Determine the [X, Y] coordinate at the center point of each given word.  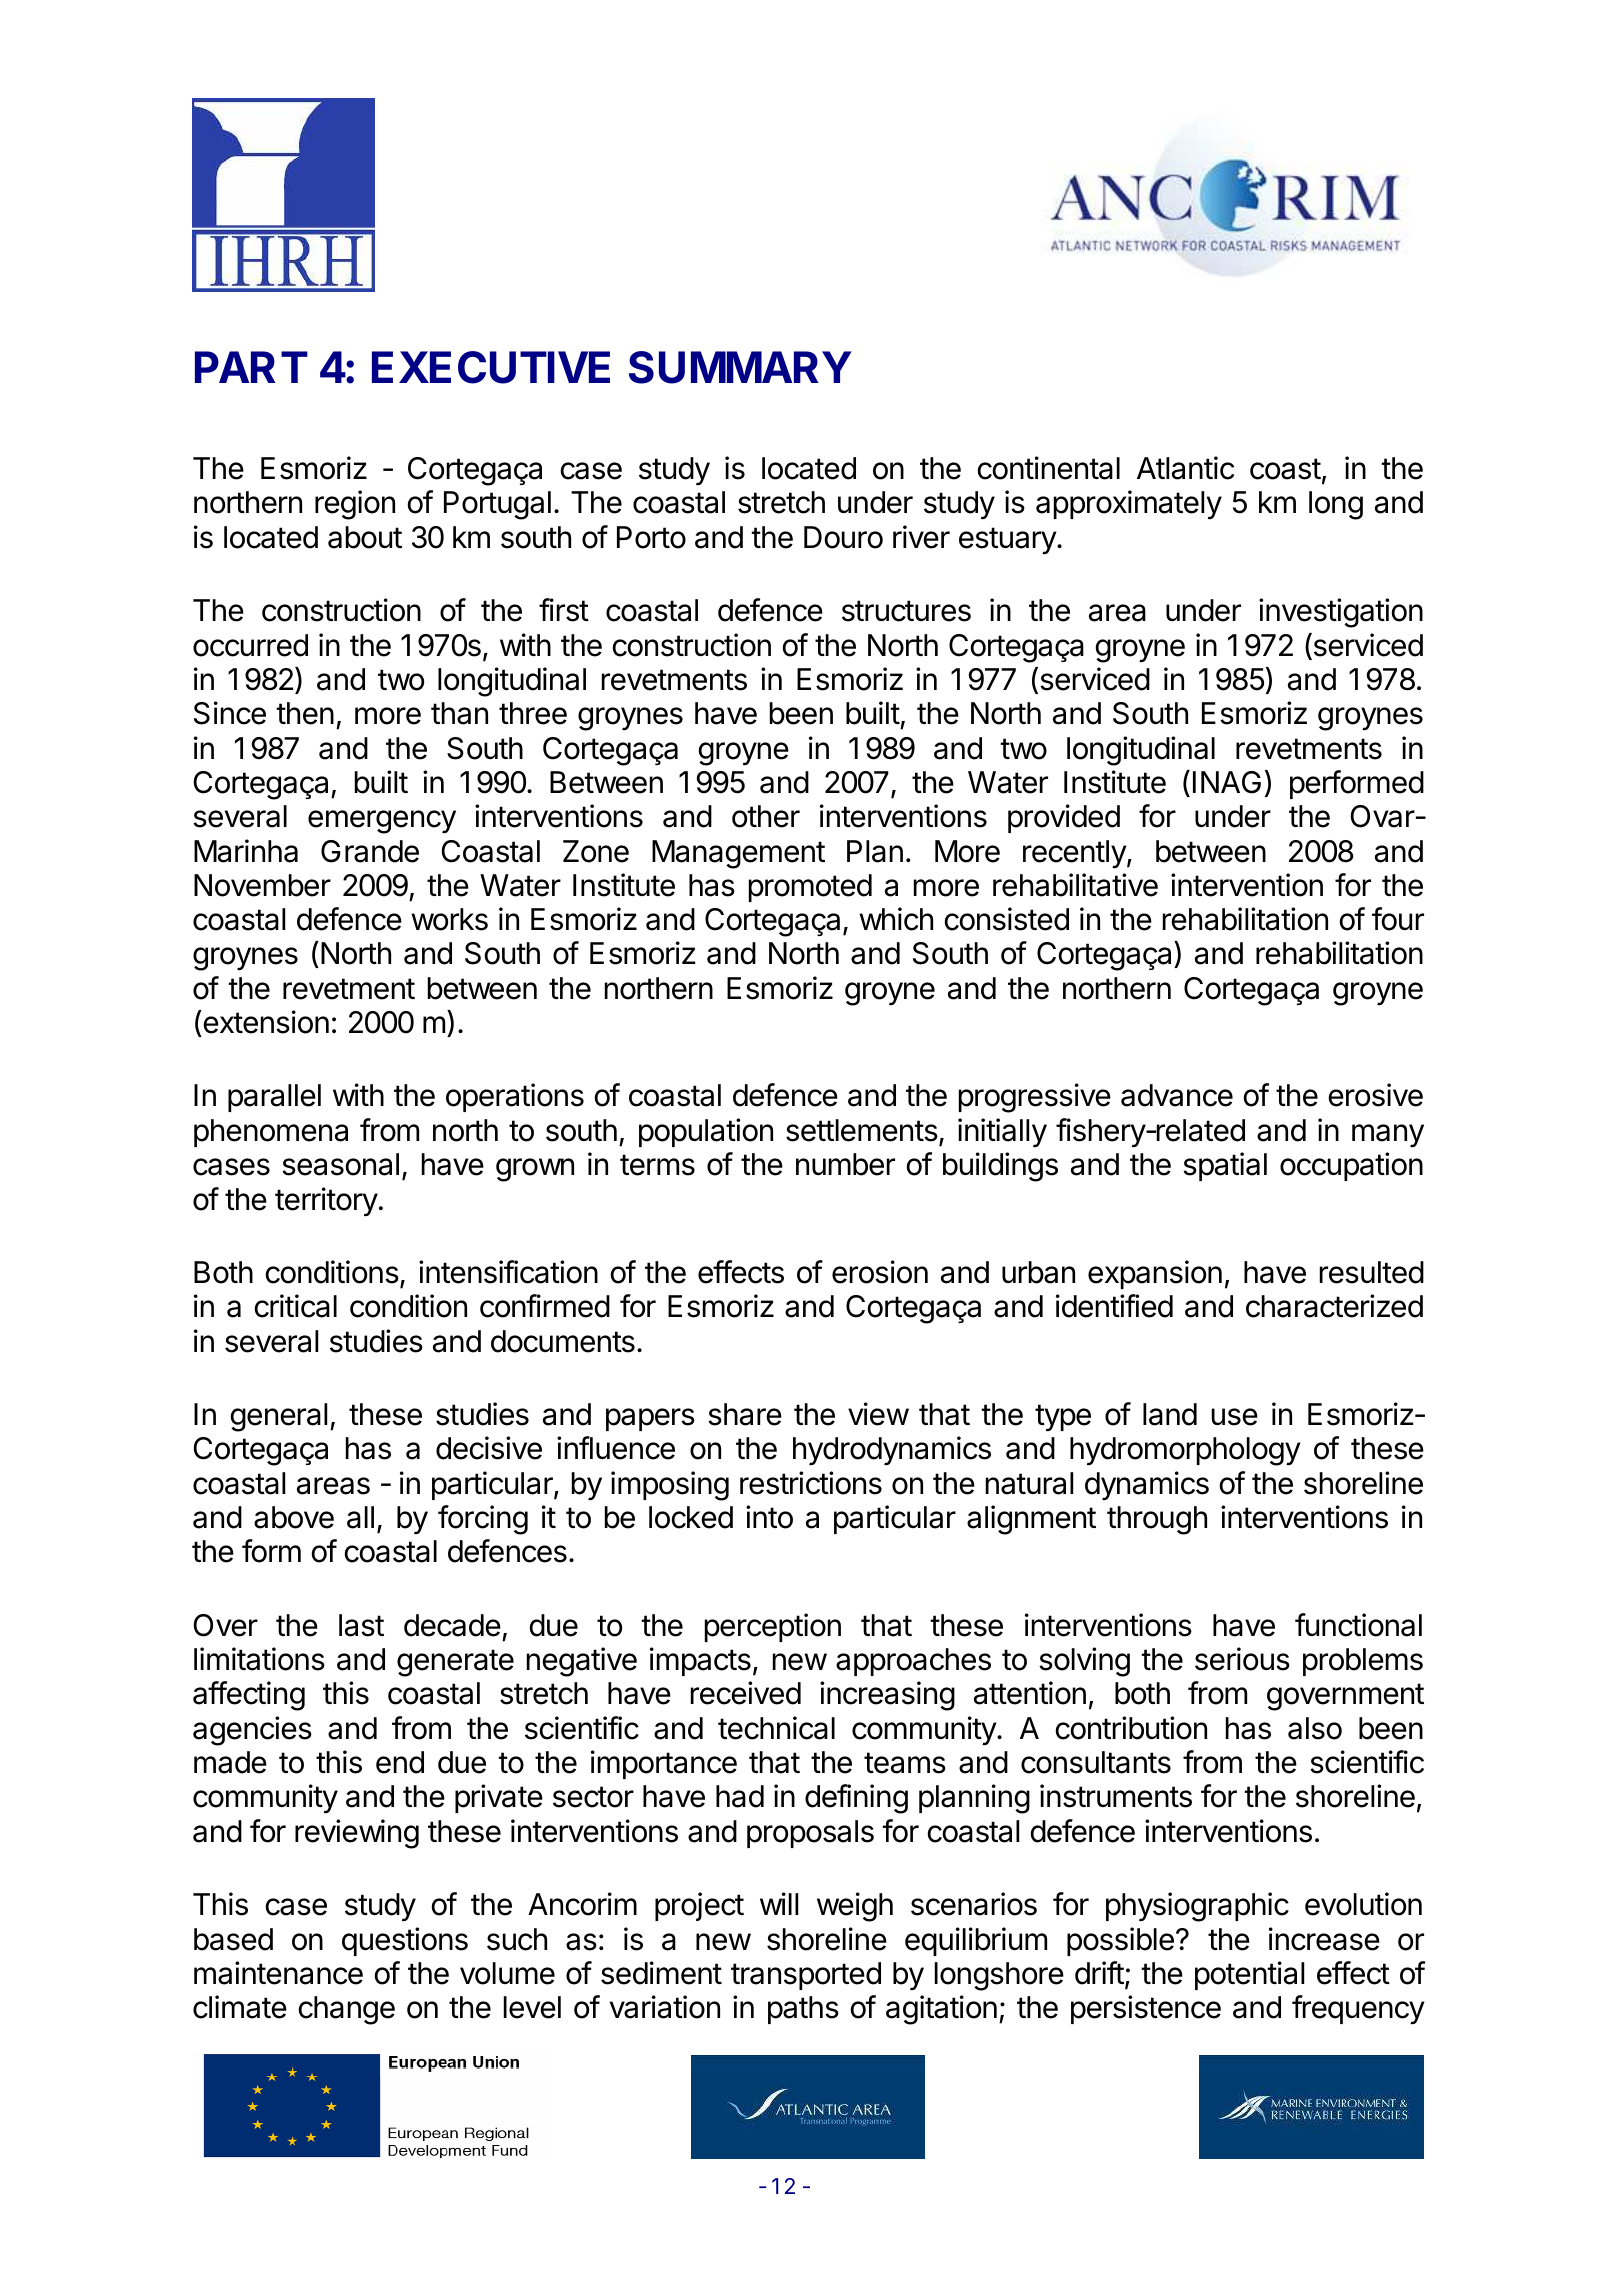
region [355, 505]
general [278, 1417]
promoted [810, 888]
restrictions [811, 1483]
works [449, 919]
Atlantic [1185, 468]
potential [1249, 1975]
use [1235, 1417]
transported [806, 1976]
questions [405, 1941]
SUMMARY [740, 367]
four [1398, 919]
